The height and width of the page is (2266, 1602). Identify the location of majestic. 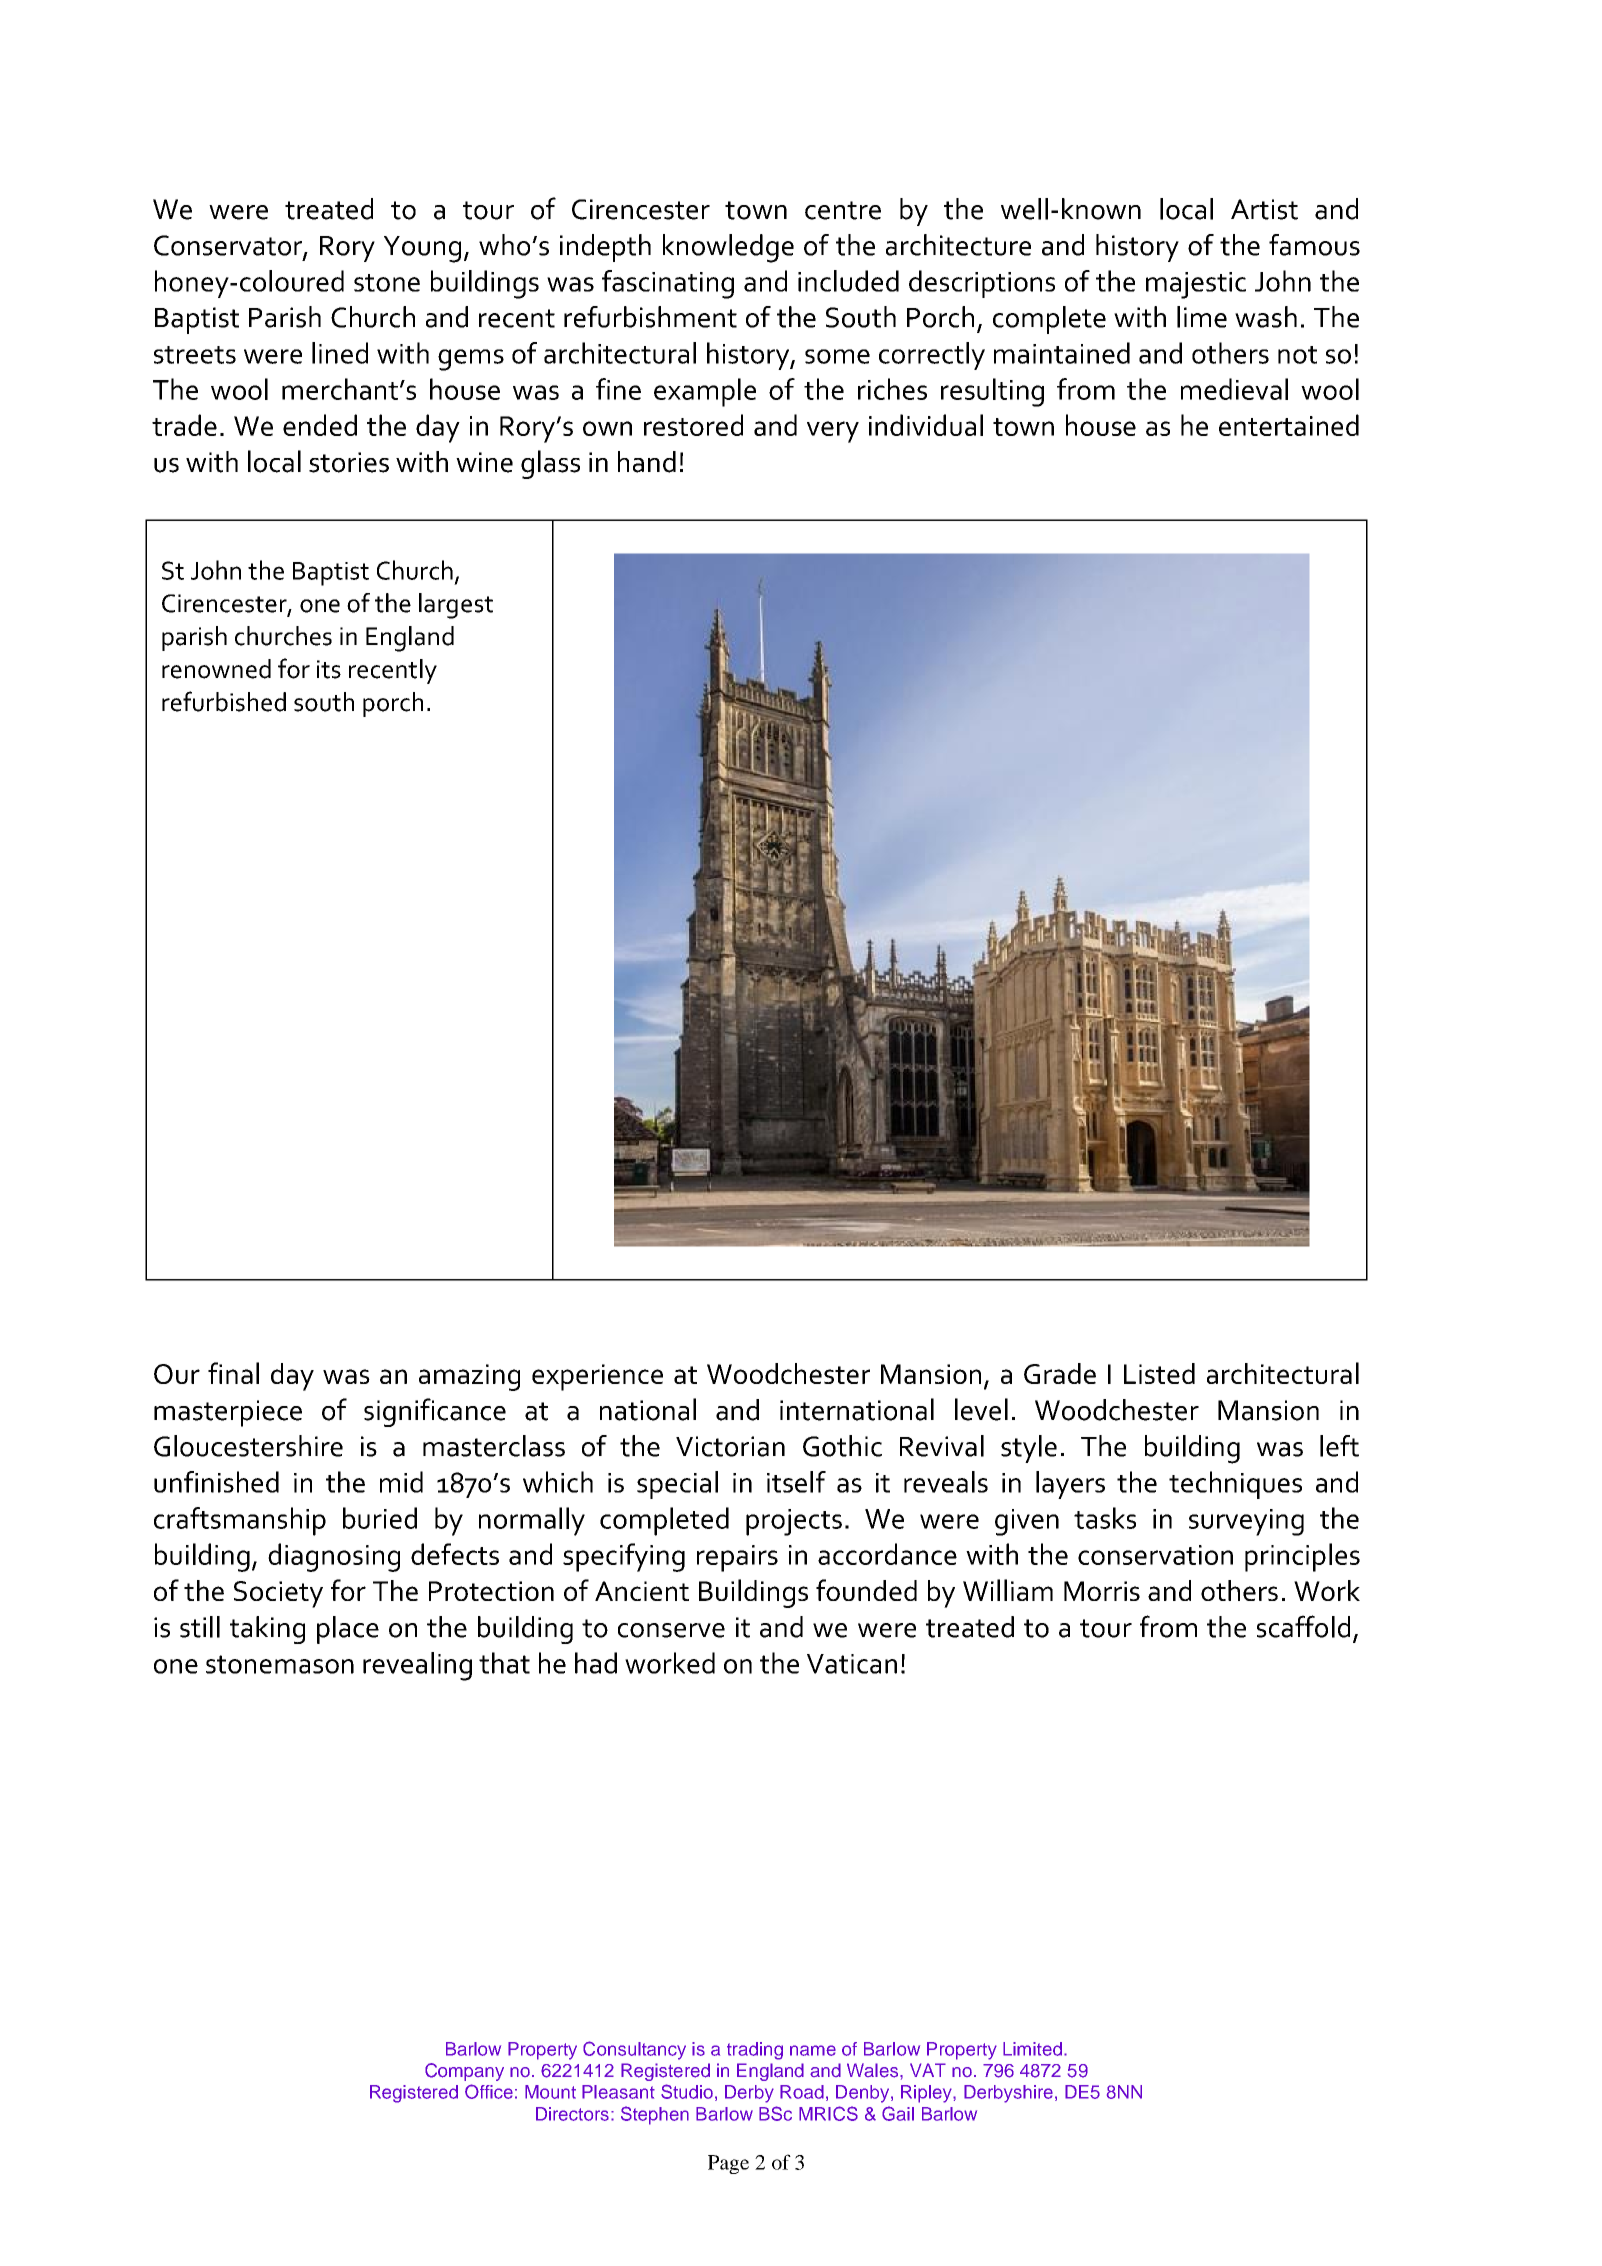
(1196, 285).
